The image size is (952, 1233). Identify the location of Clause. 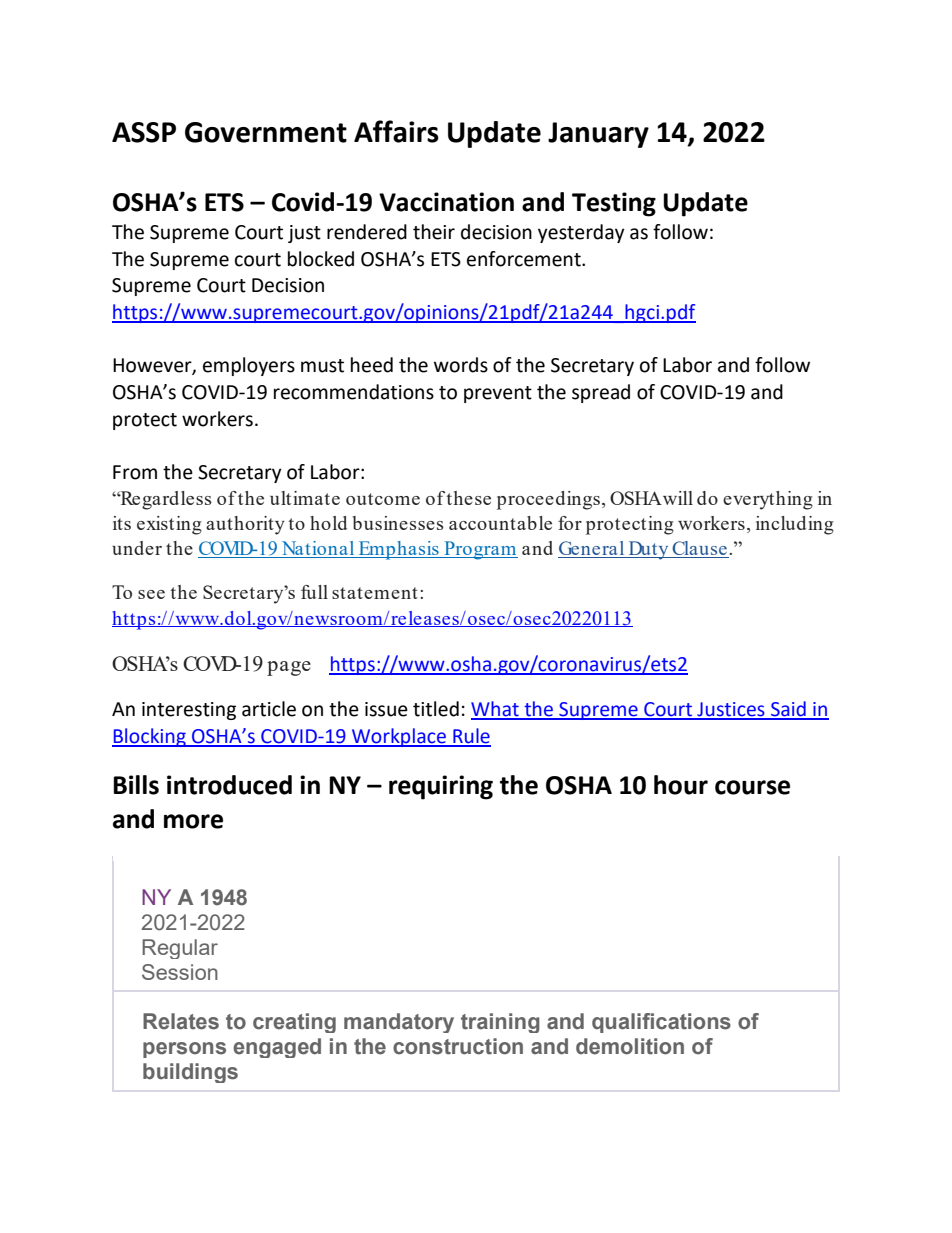
(699, 549).
